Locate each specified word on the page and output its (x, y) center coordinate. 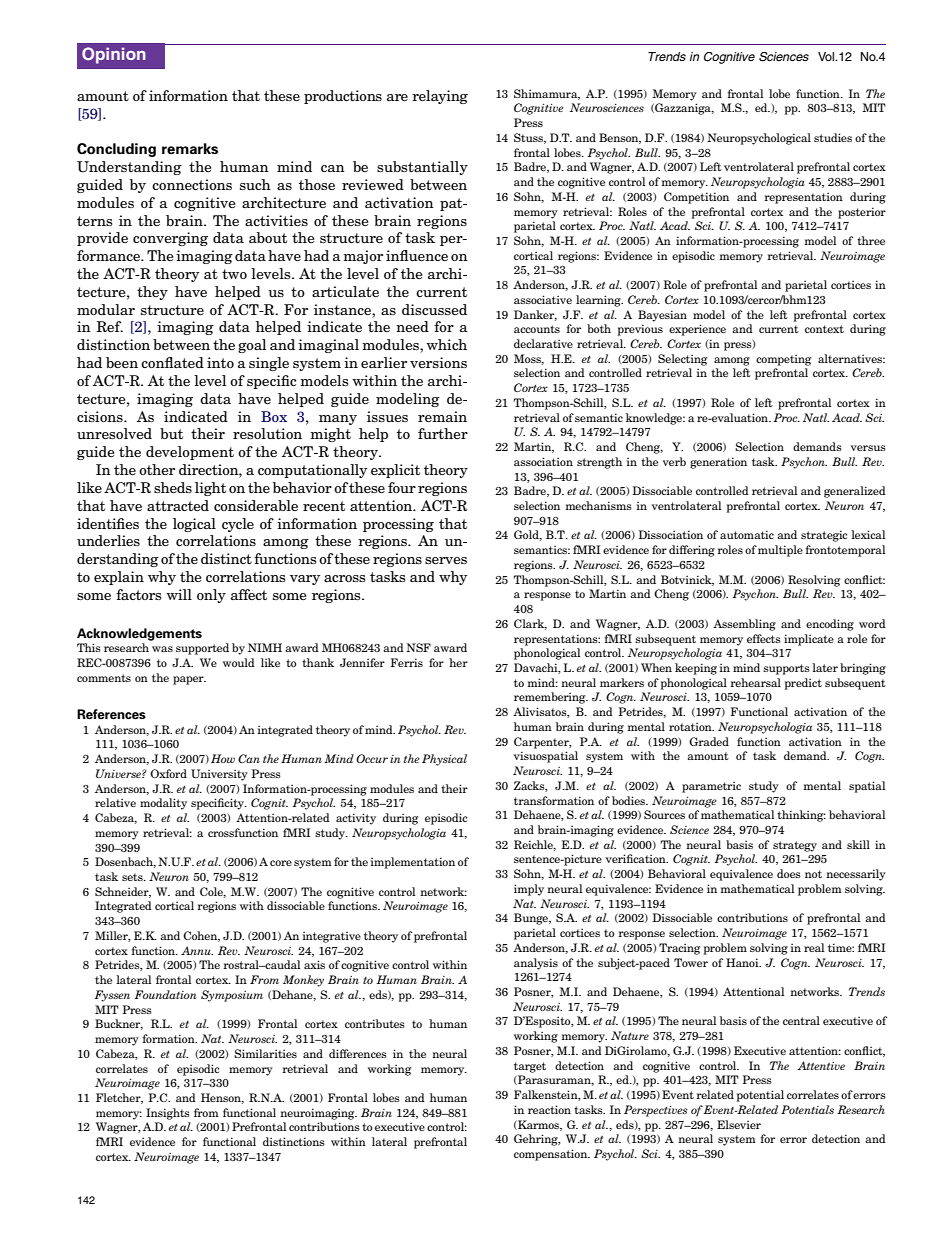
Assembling (744, 625)
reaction (549, 1109)
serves (446, 560)
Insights (168, 1114)
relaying (440, 97)
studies (833, 137)
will (179, 594)
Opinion (114, 55)
